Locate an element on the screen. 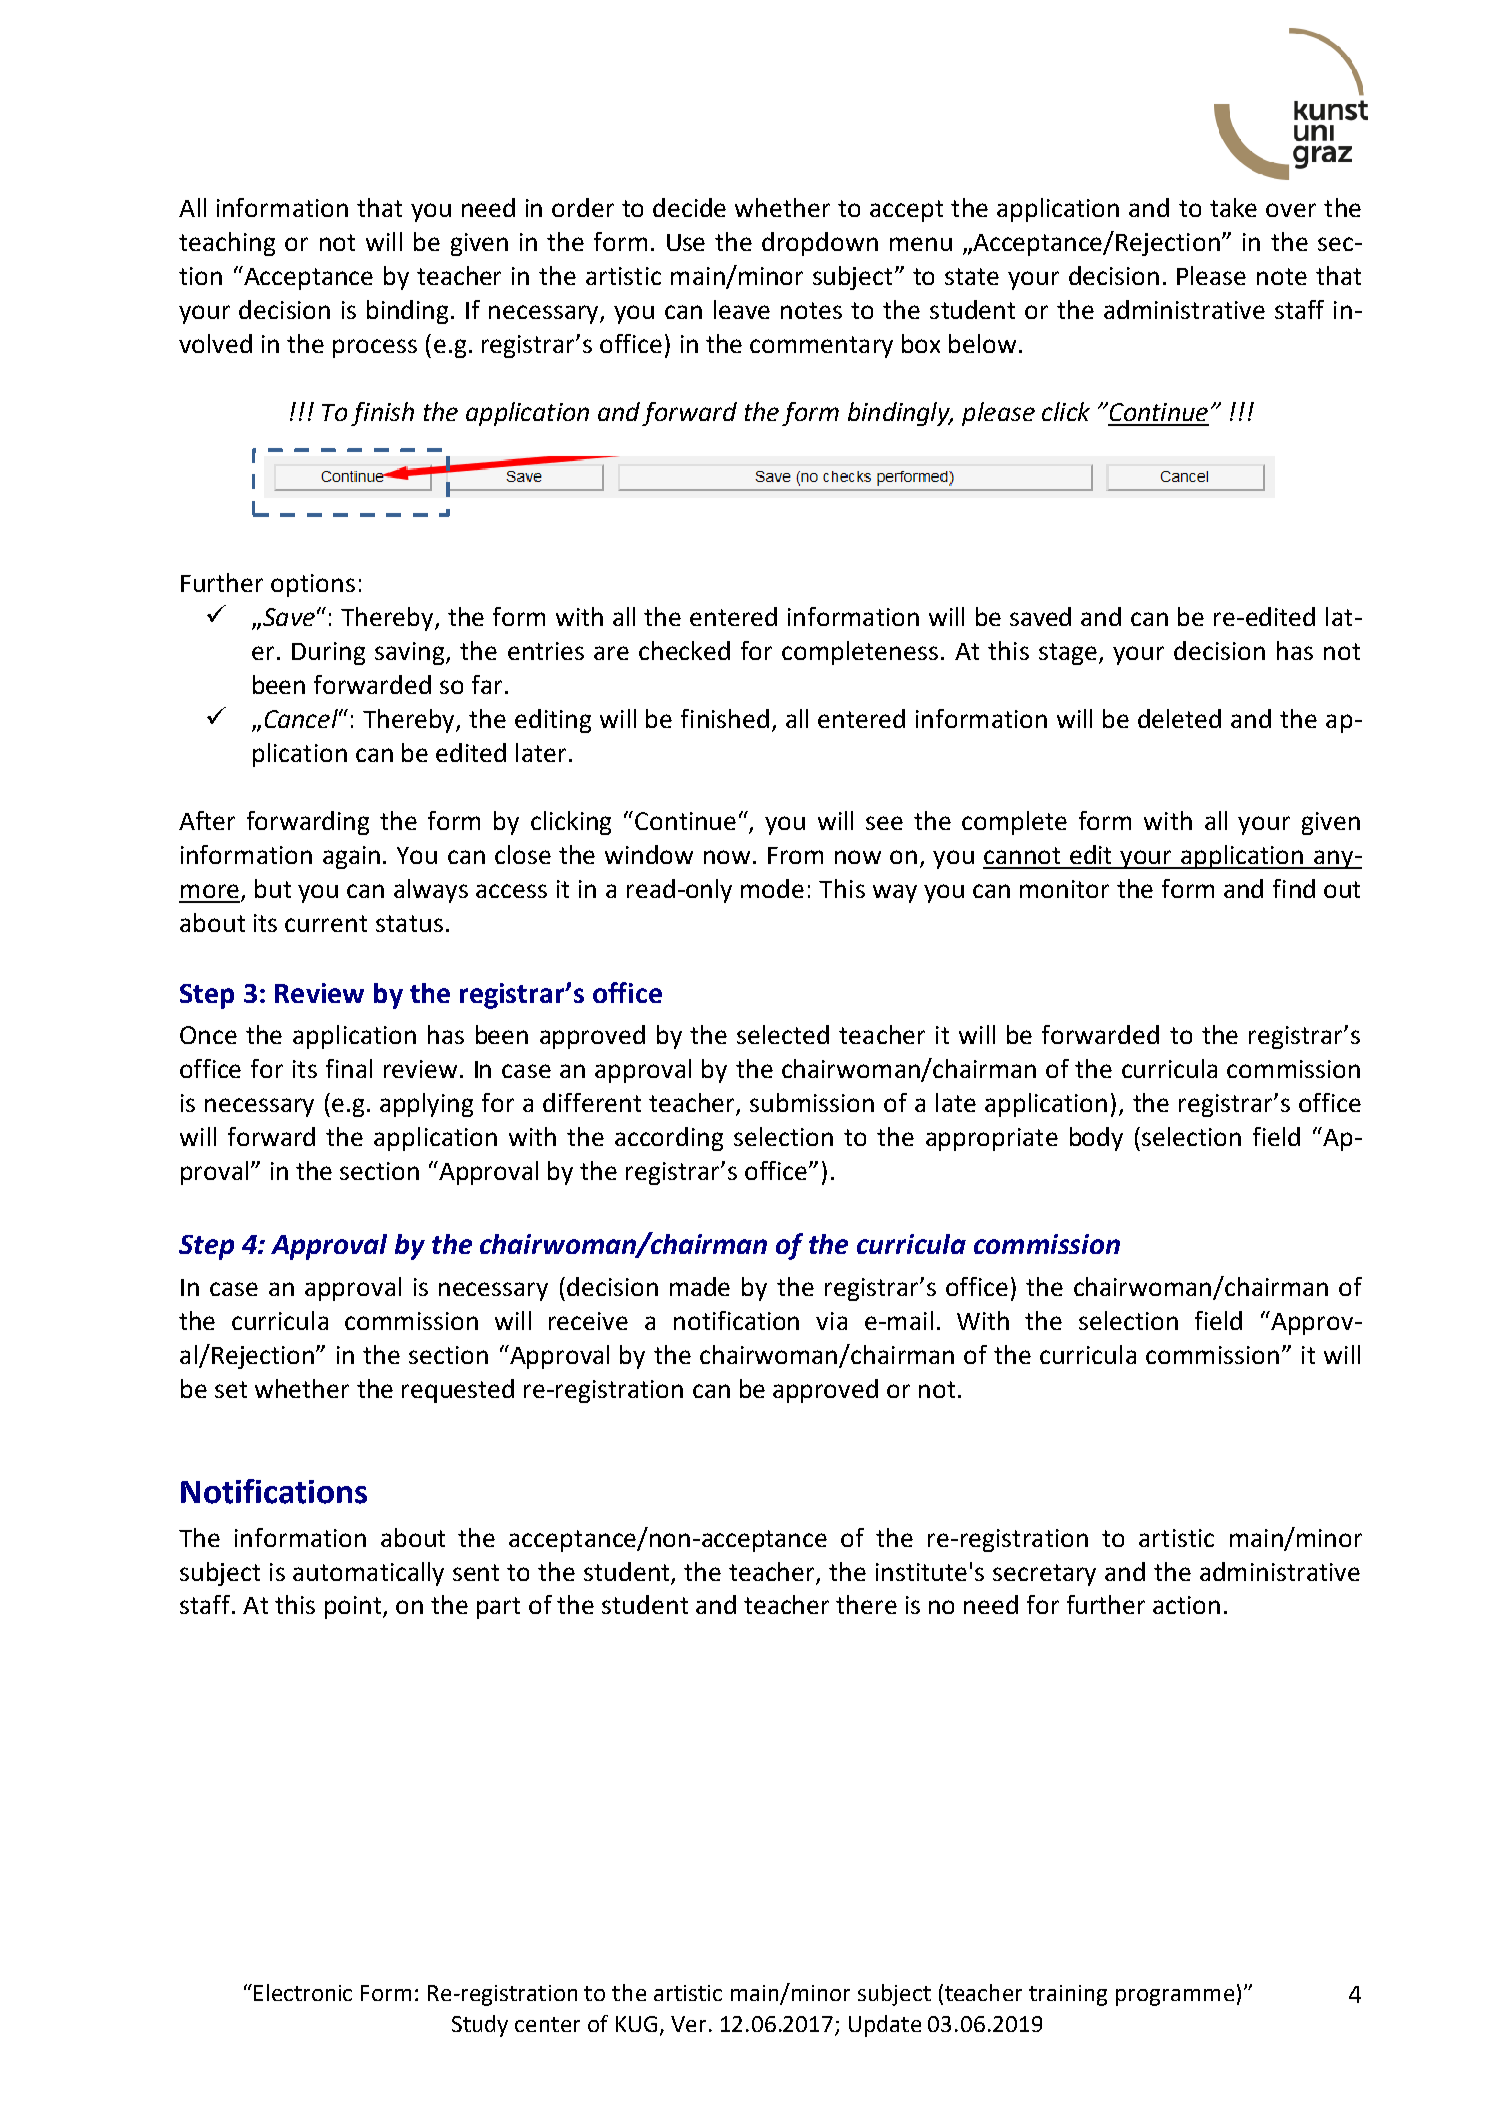  Update is located at coordinates (885, 2026).
